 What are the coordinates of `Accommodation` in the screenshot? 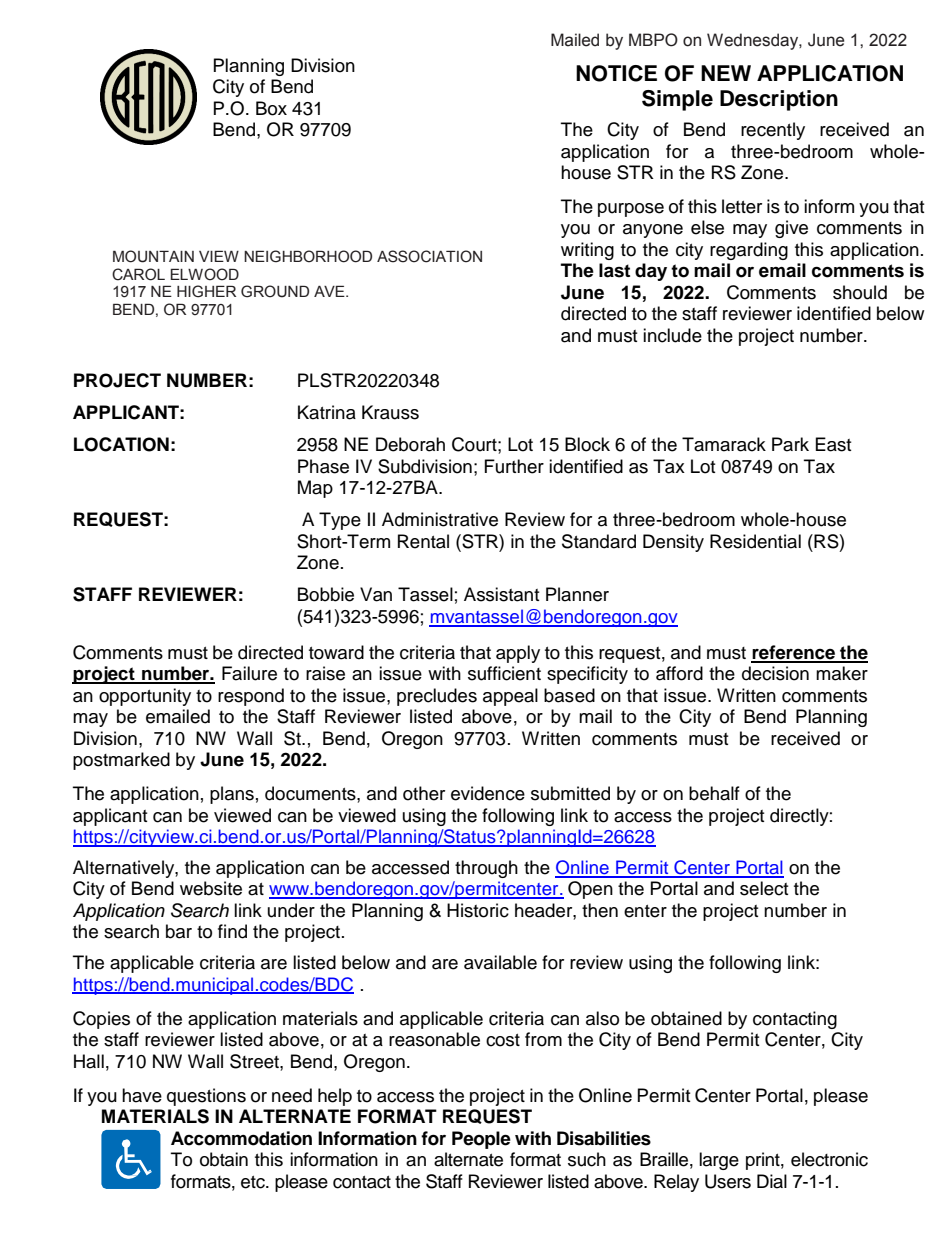 It's located at (241, 1138).
